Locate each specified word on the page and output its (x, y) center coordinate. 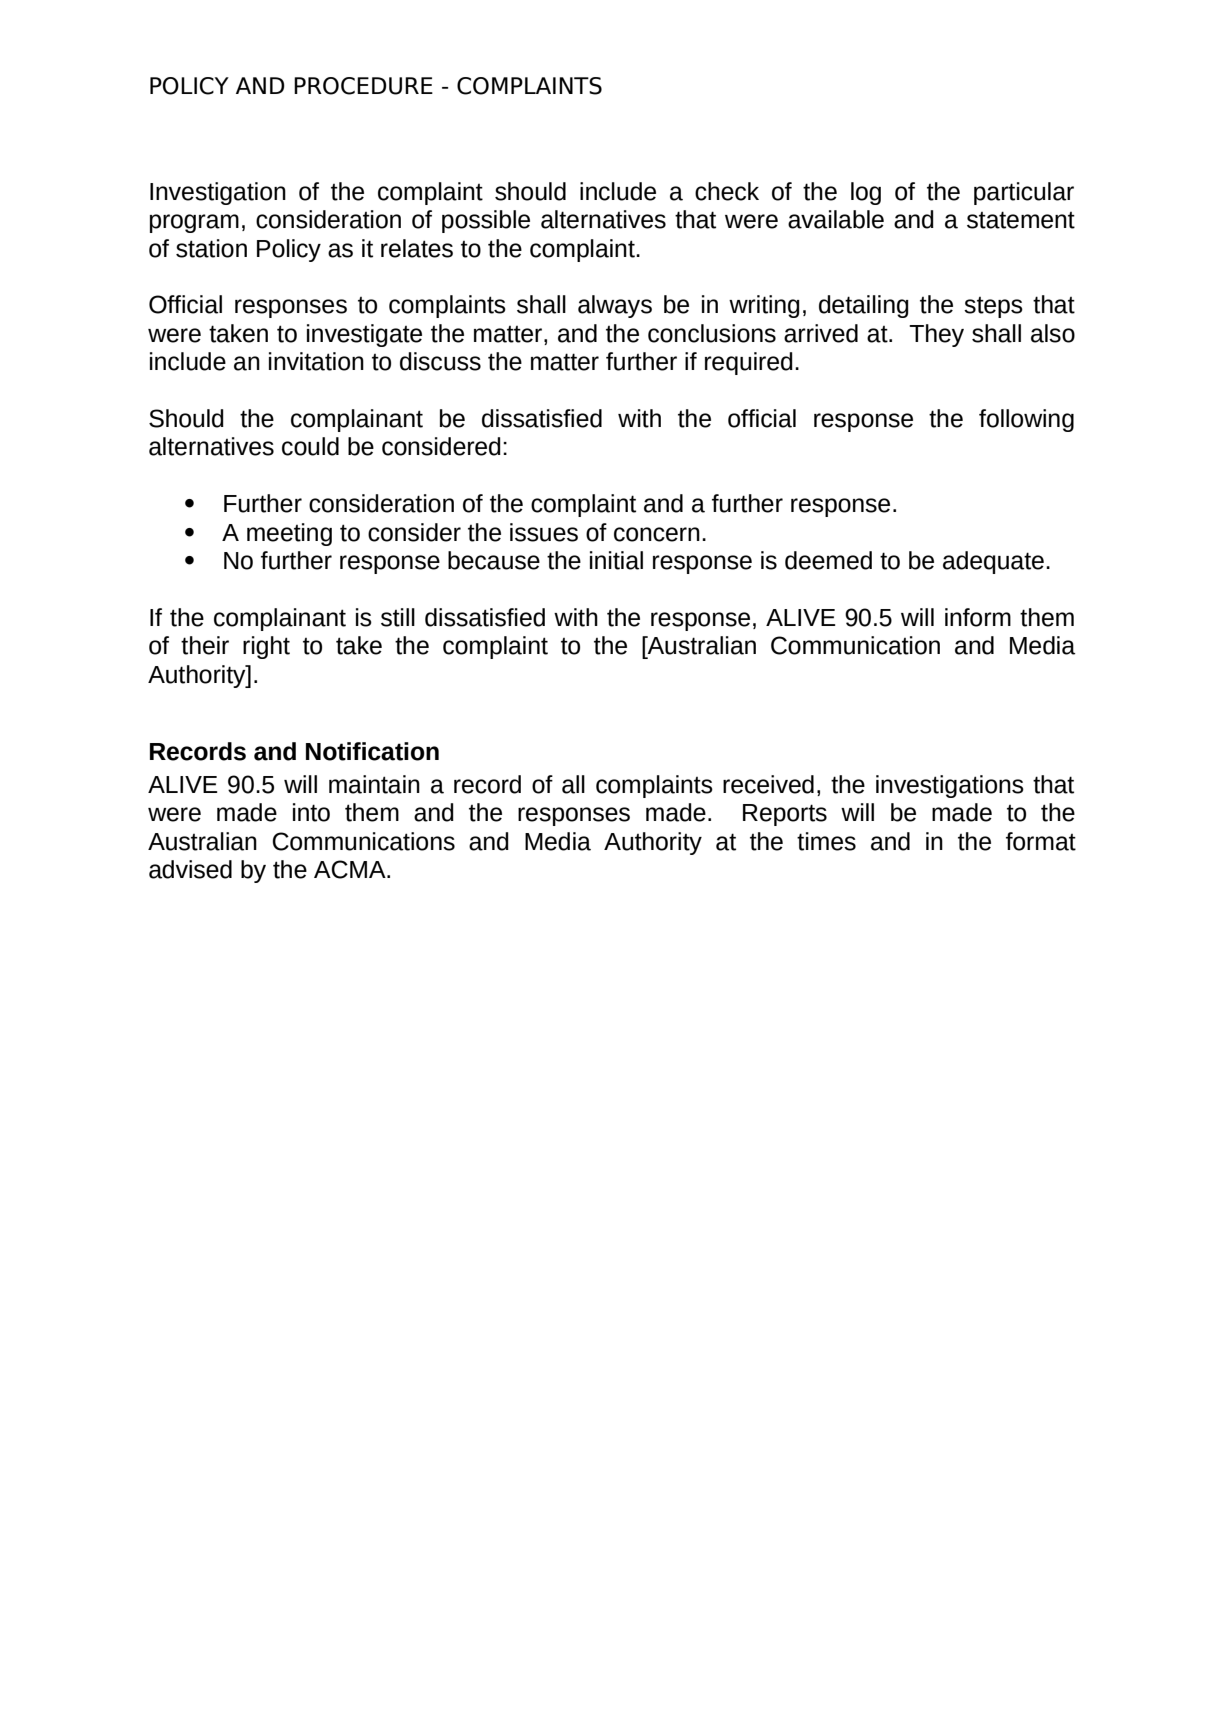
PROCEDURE (363, 86)
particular (1024, 193)
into (311, 812)
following (1026, 420)
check (727, 191)
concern (657, 534)
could (310, 446)
